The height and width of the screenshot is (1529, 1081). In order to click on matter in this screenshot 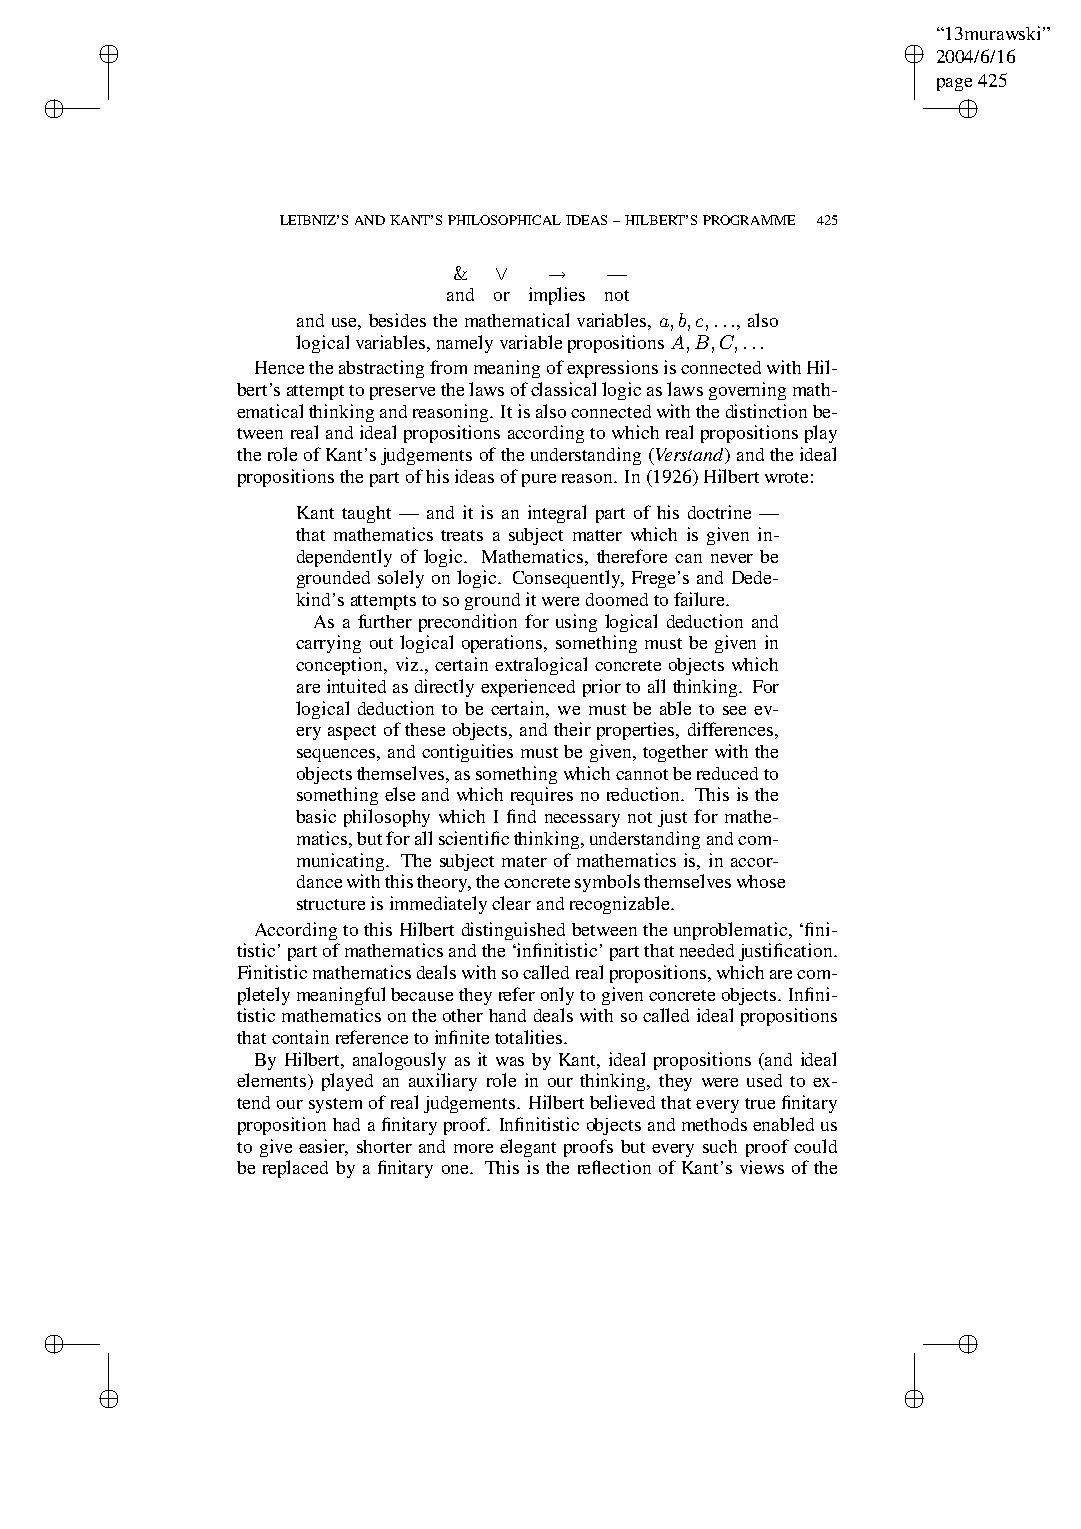, I will do `click(597, 535)`.
